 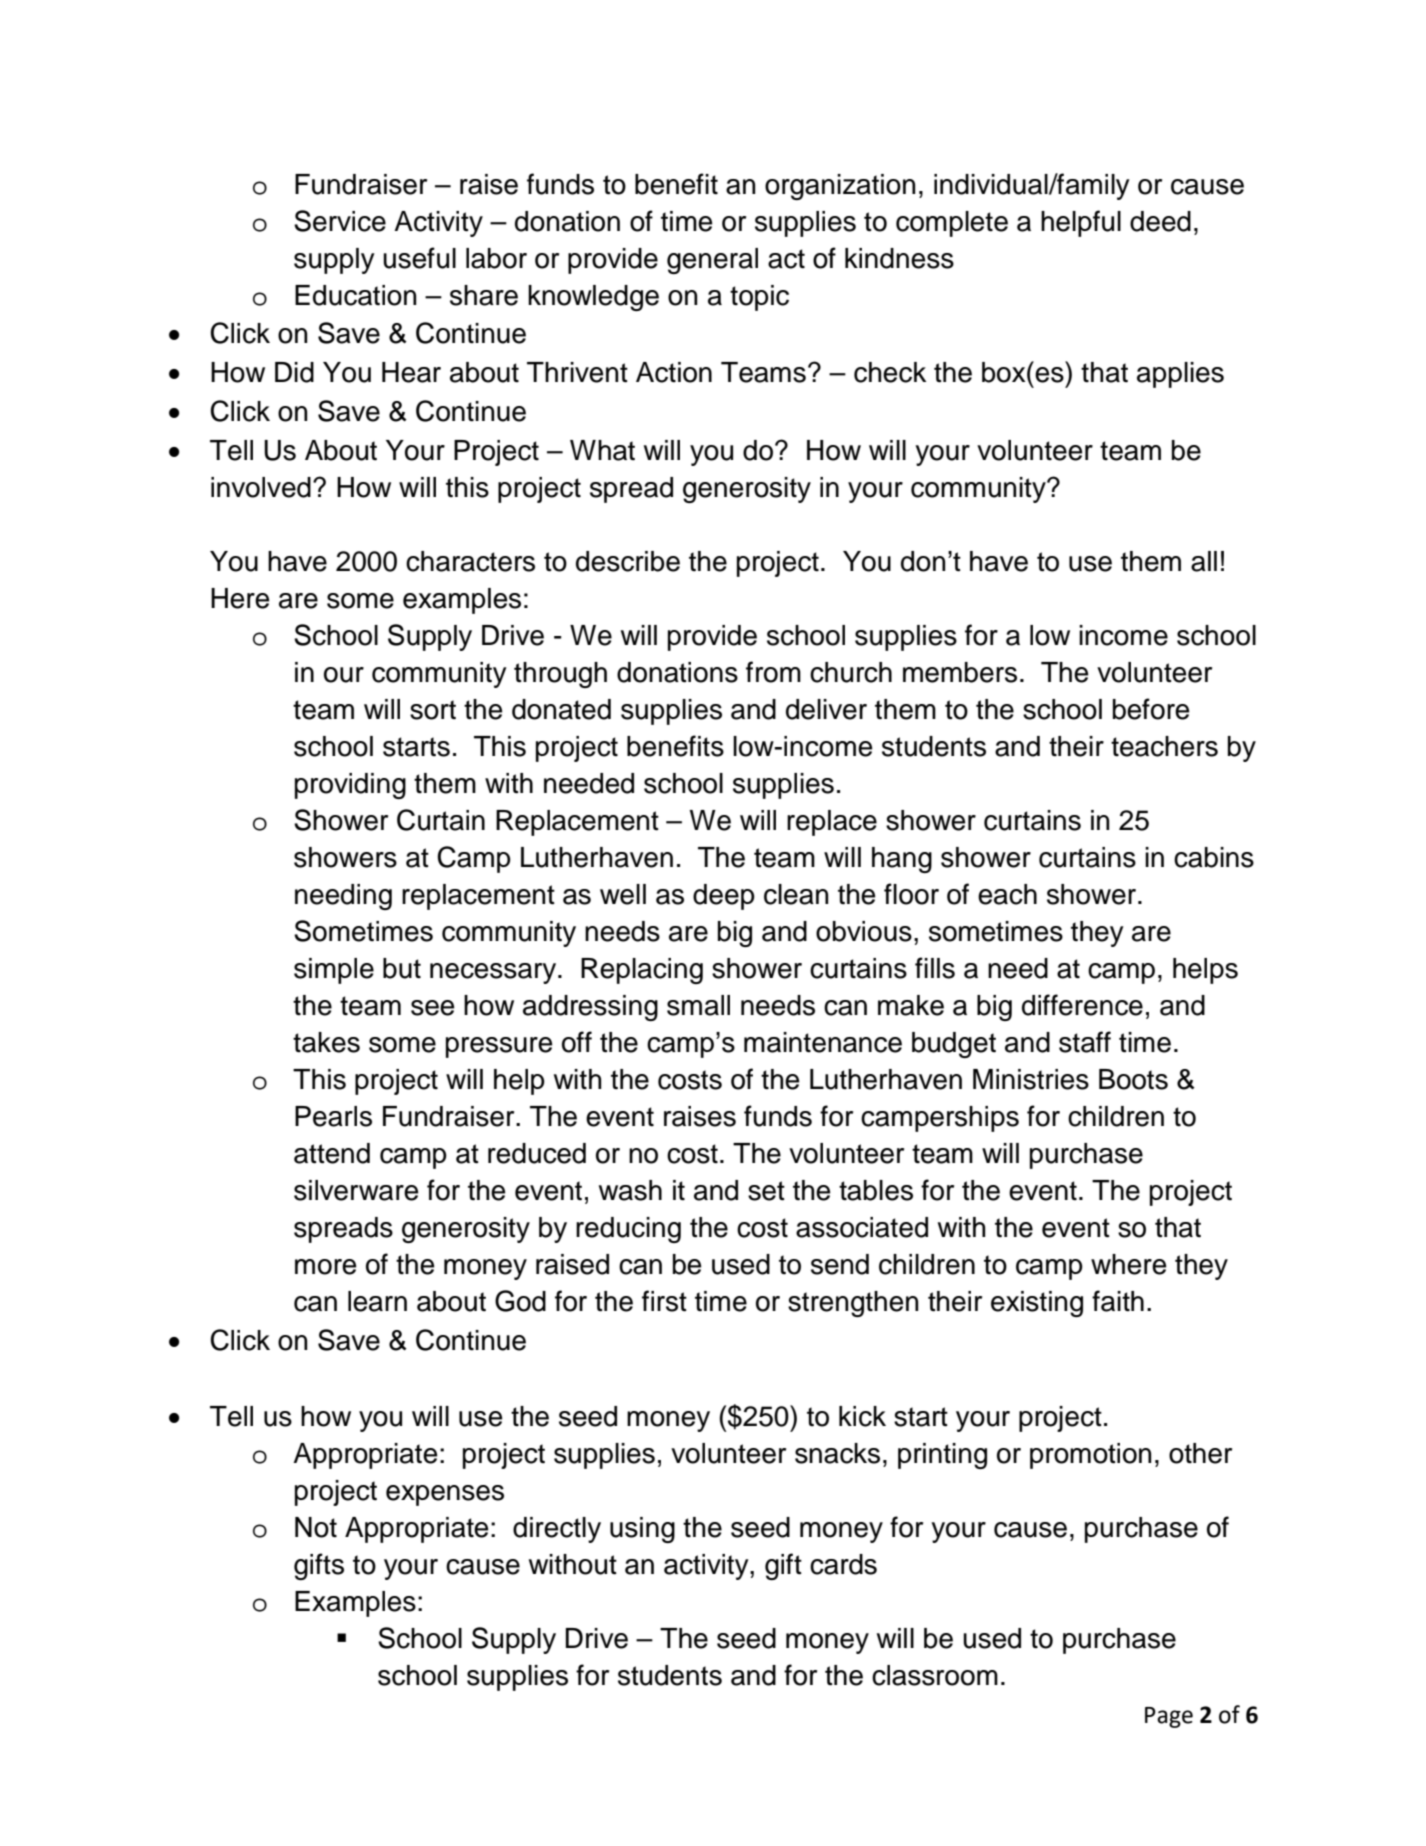 I want to click on deep, so click(x=724, y=897).
